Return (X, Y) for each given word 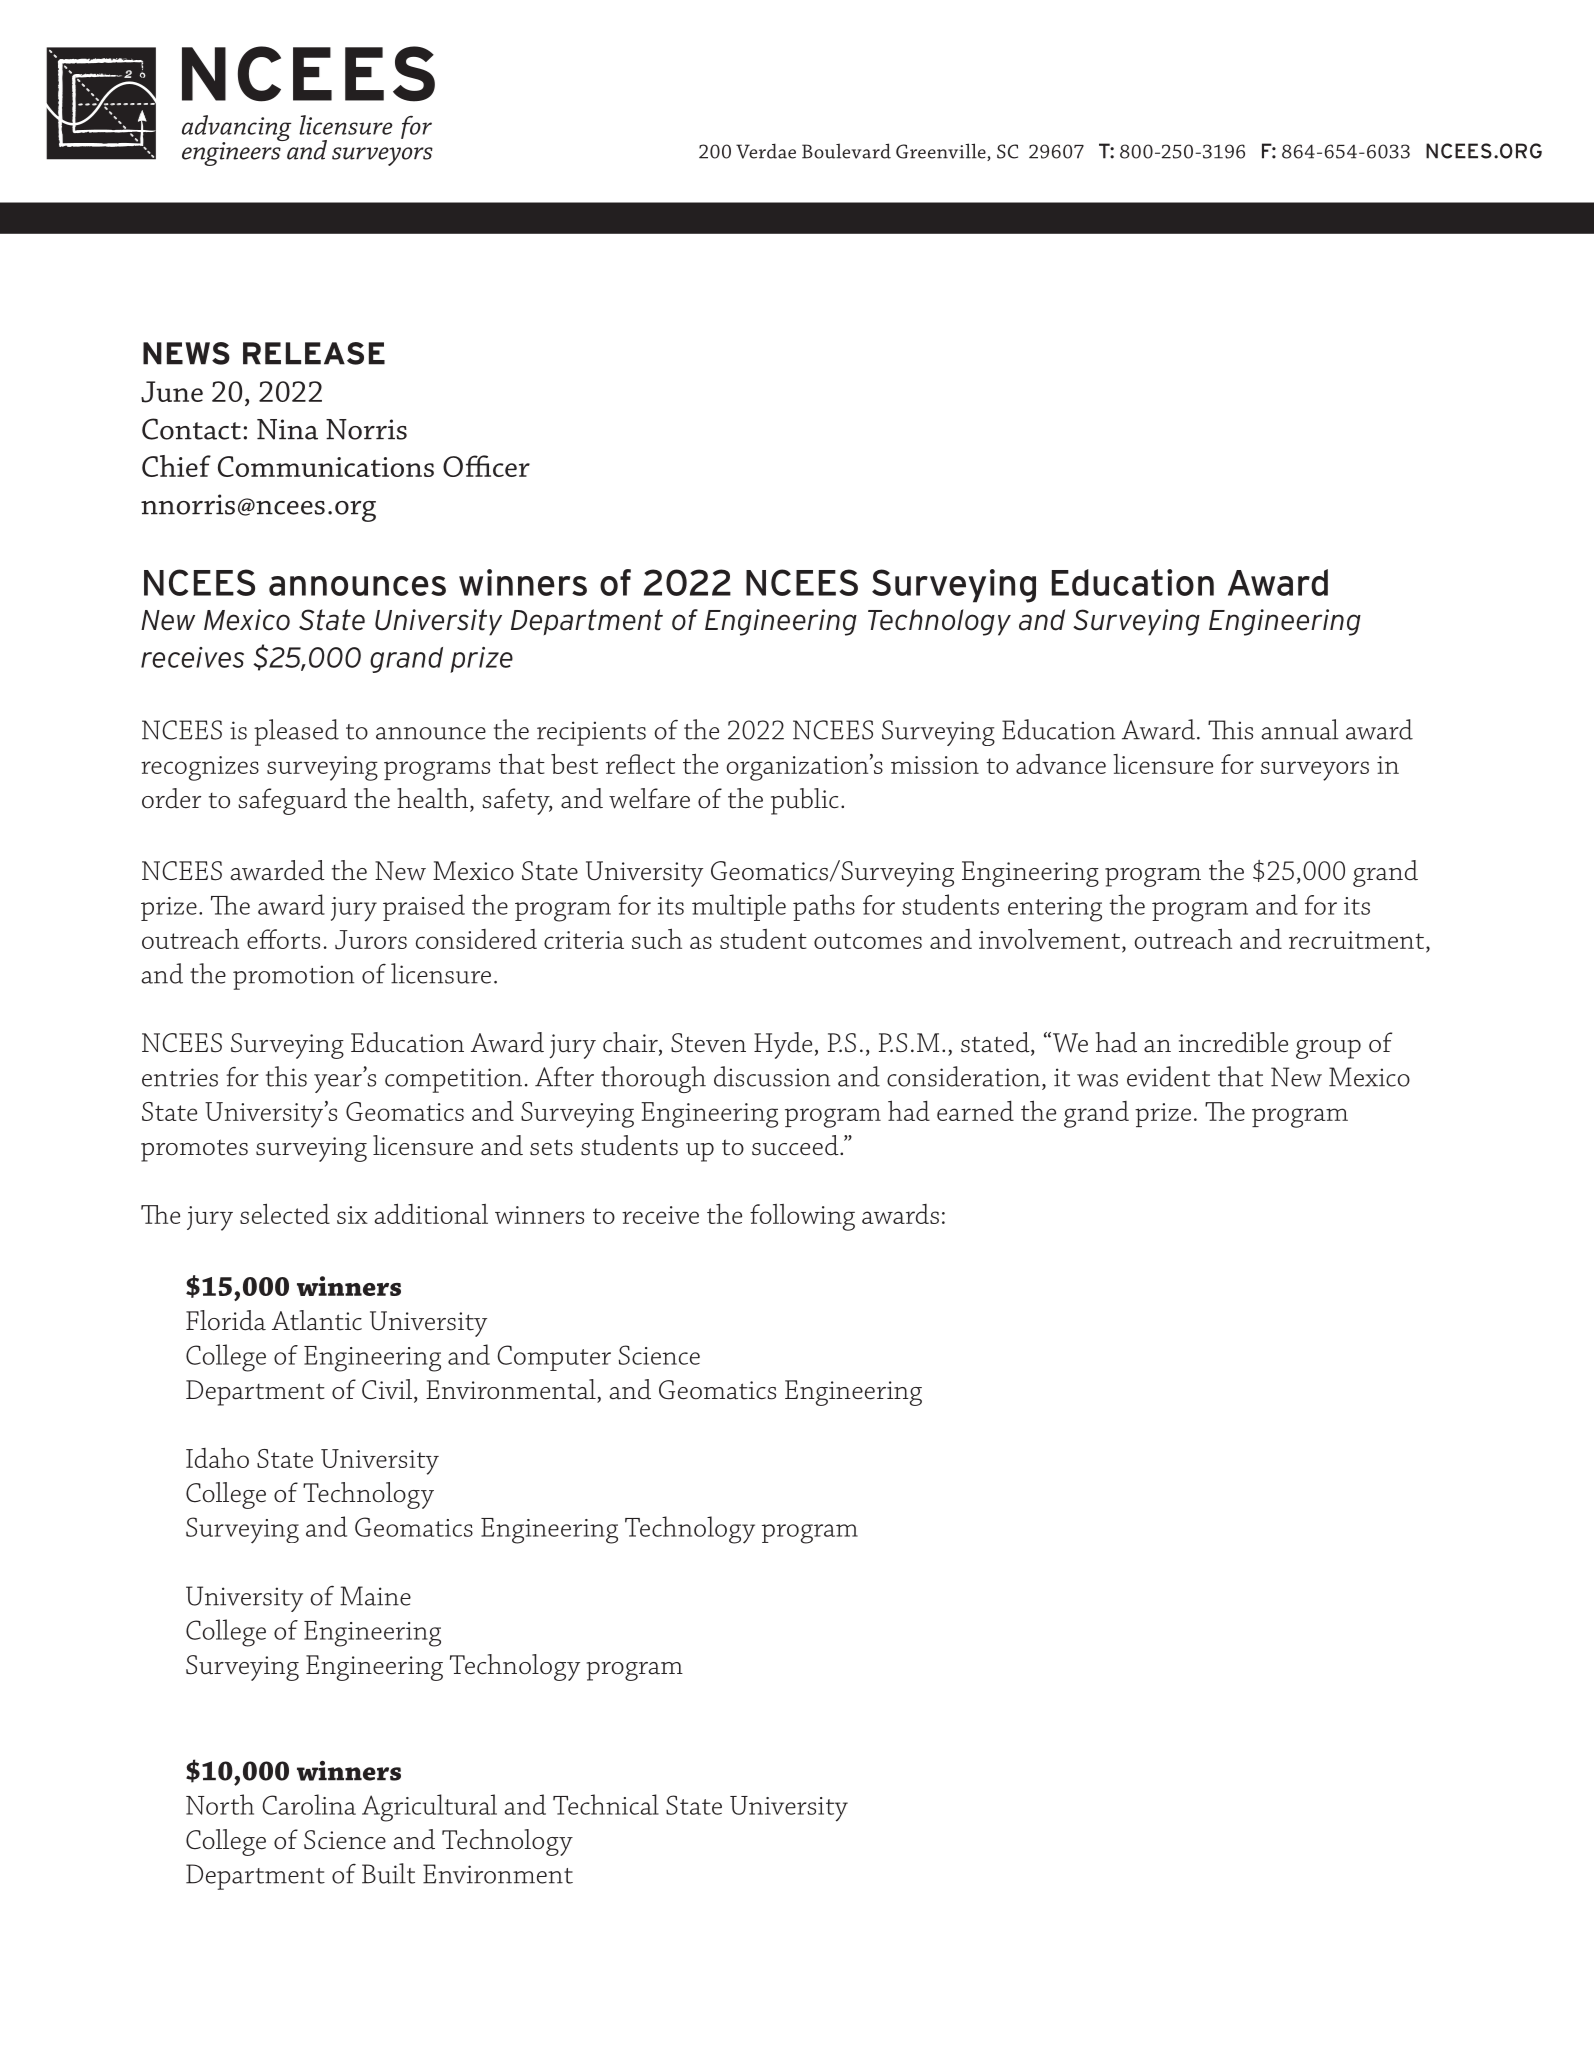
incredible (1233, 1042)
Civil (388, 1390)
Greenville (942, 152)
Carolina (309, 1804)
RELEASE (314, 353)
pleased (296, 732)
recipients (591, 733)
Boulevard (846, 151)
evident (1168, 1076)
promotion (293, 977)
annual (1299, 729)
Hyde (783, 1045)
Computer (554, 1358)
